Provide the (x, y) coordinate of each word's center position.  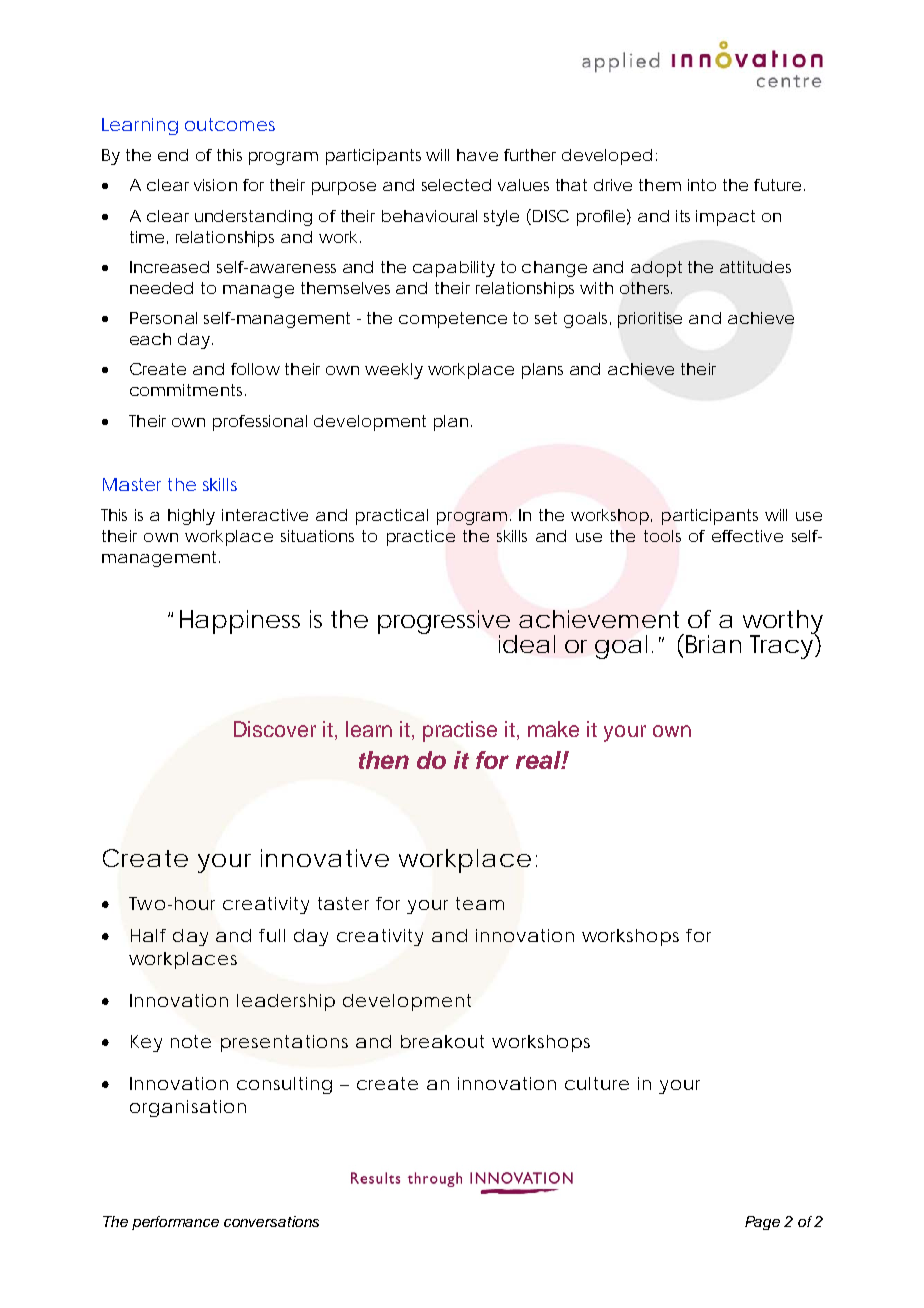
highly (191, 517)
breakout (442, 1041)
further (530, 155)
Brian (711, 643)
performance (175, 1223)
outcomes (230, 124)
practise (460, 731)
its (683, 216)
